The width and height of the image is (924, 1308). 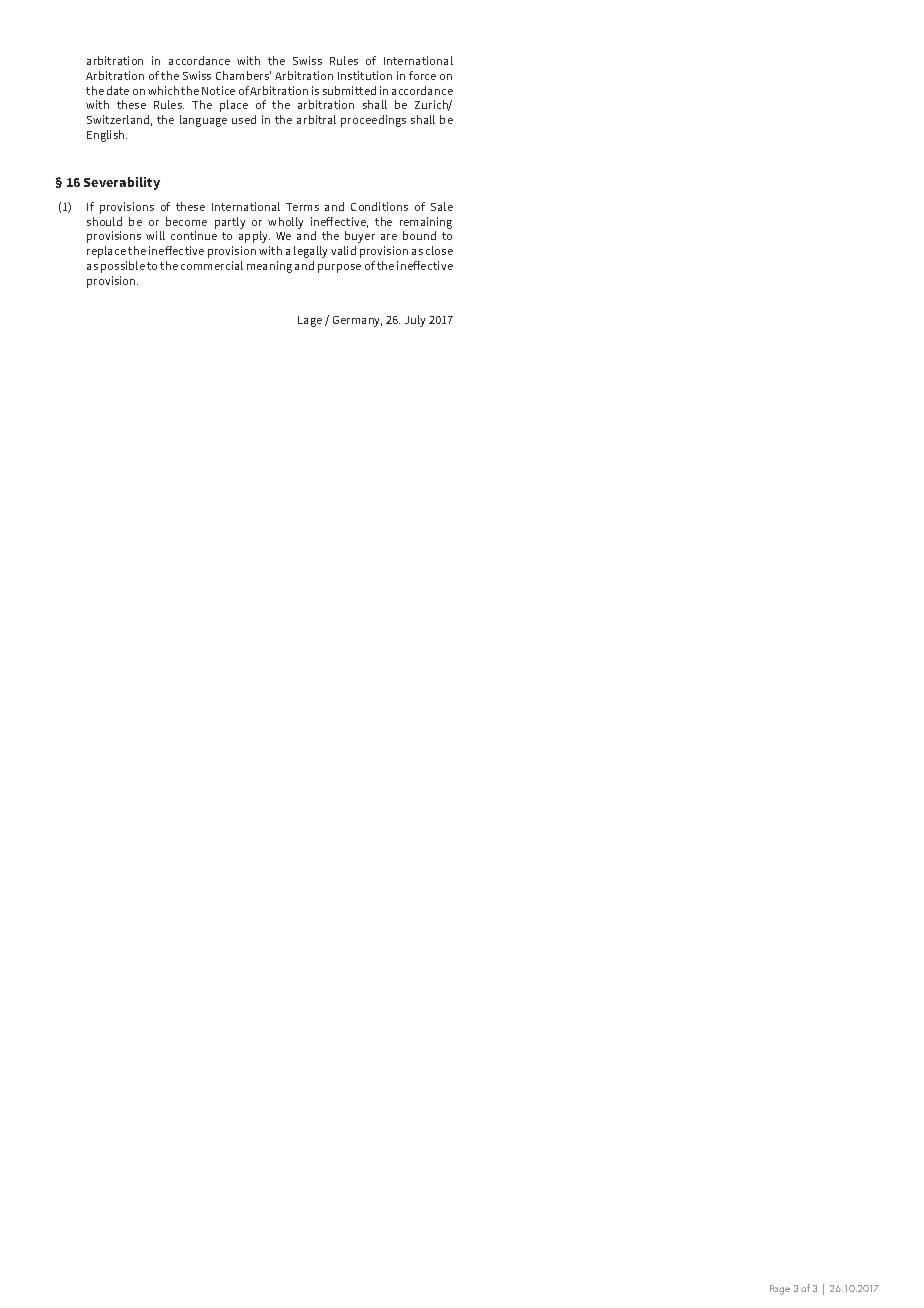 What do you see at coordinates (339, 268) in the image?
I see `purpose` at bounding box center [339, 268].
